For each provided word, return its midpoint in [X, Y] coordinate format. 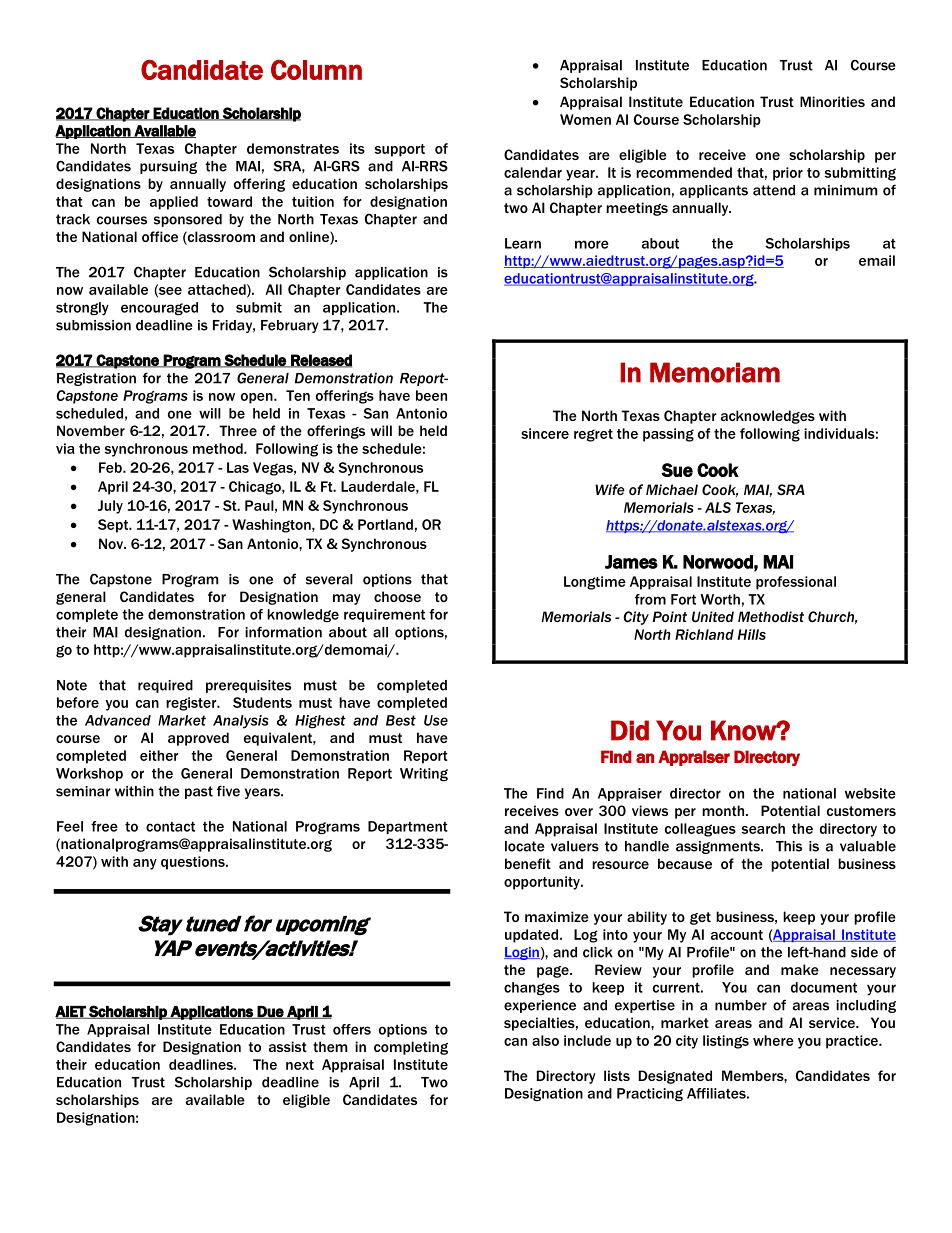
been [431, 395]
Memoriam [715, 372]
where [773, 1040]
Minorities [832, 101]
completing [411, 1048]
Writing [424, 775]
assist [288, 1046]
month [724, 810]
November [91, 430]
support [400, 150]
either [159, 755]
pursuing [168, 167]
